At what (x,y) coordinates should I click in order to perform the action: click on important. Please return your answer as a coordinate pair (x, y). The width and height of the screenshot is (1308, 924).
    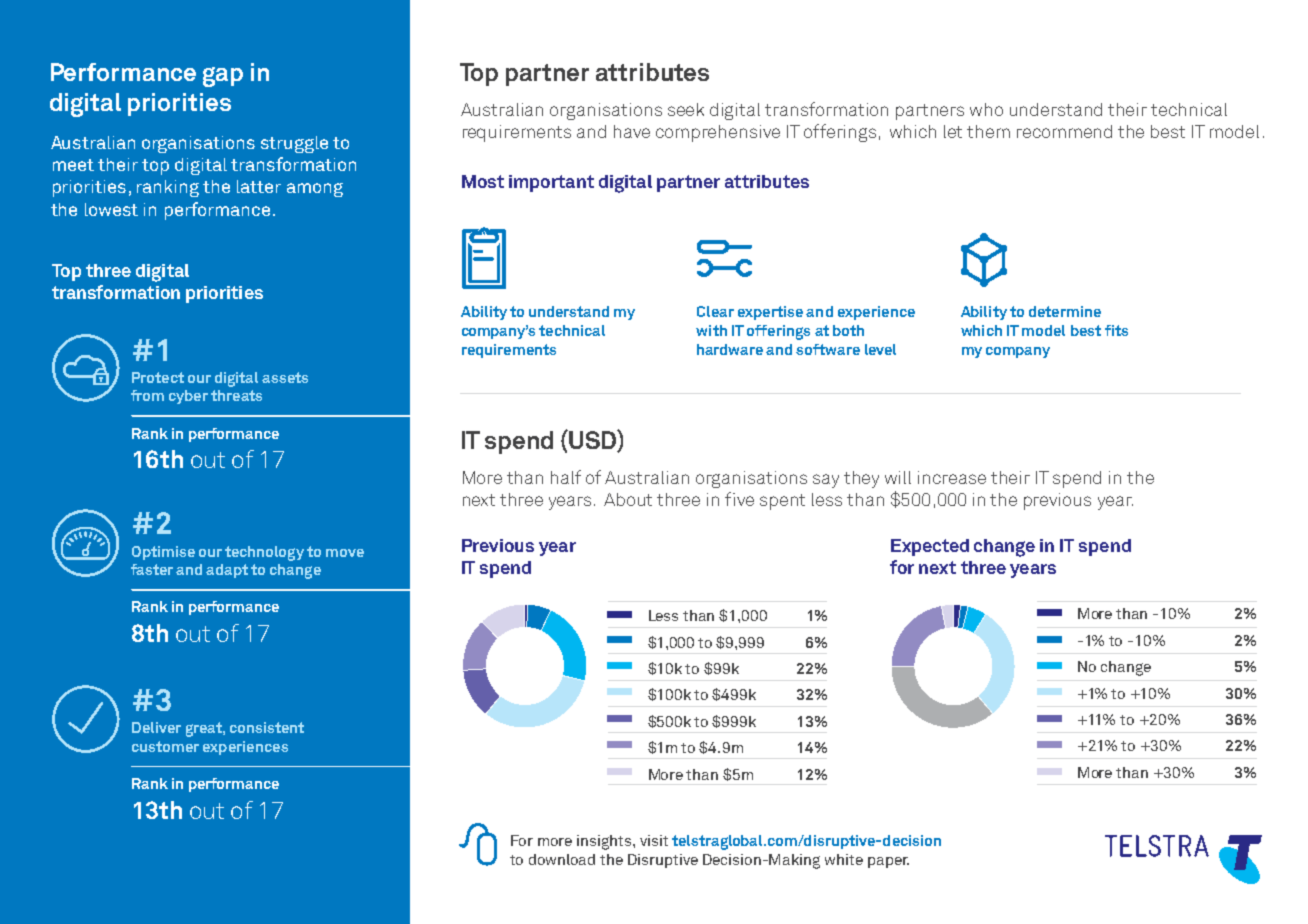
    Looking at the image, I should click on (551, 183).
